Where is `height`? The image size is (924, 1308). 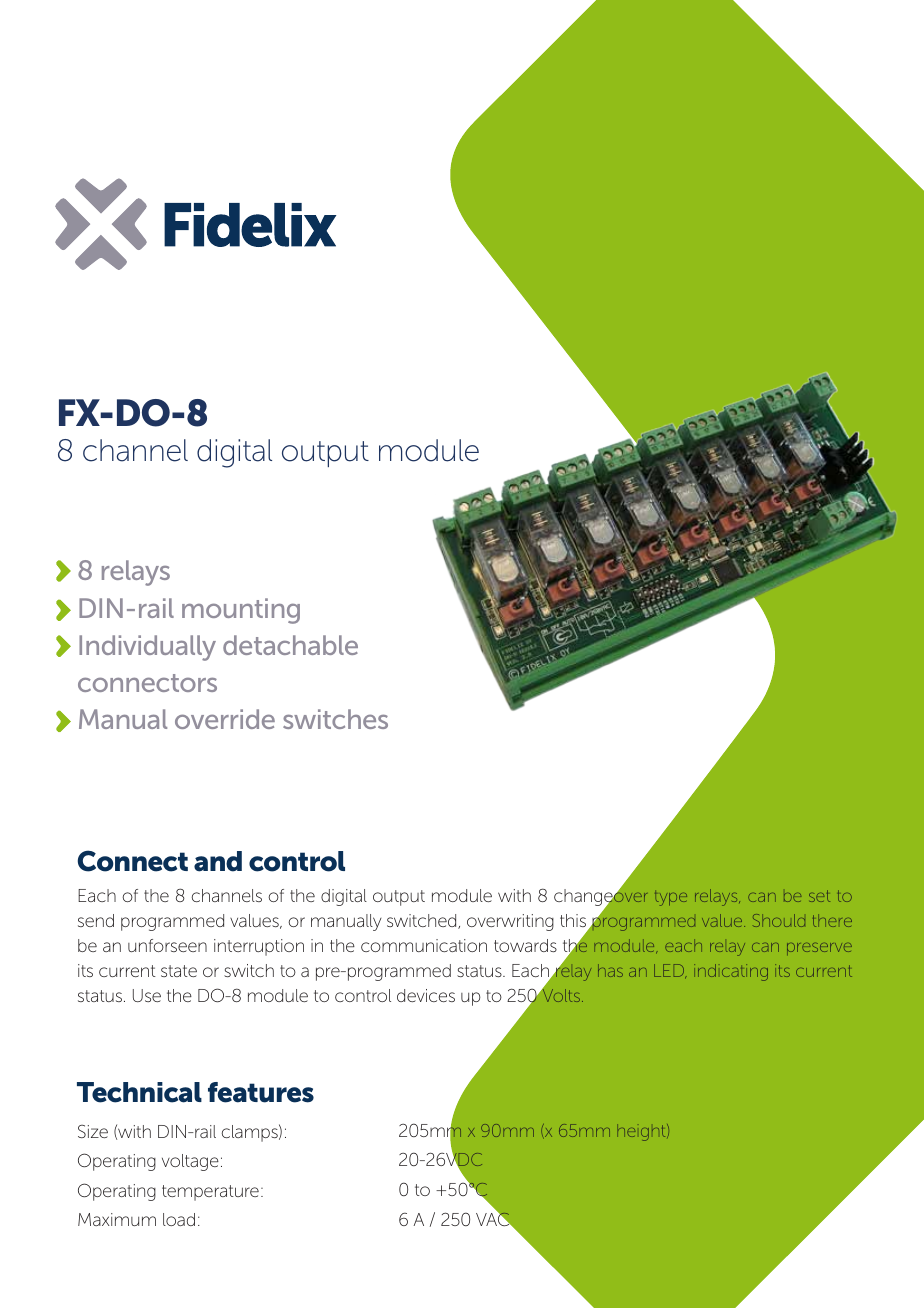
height is located at coordinates (642, 1132).
